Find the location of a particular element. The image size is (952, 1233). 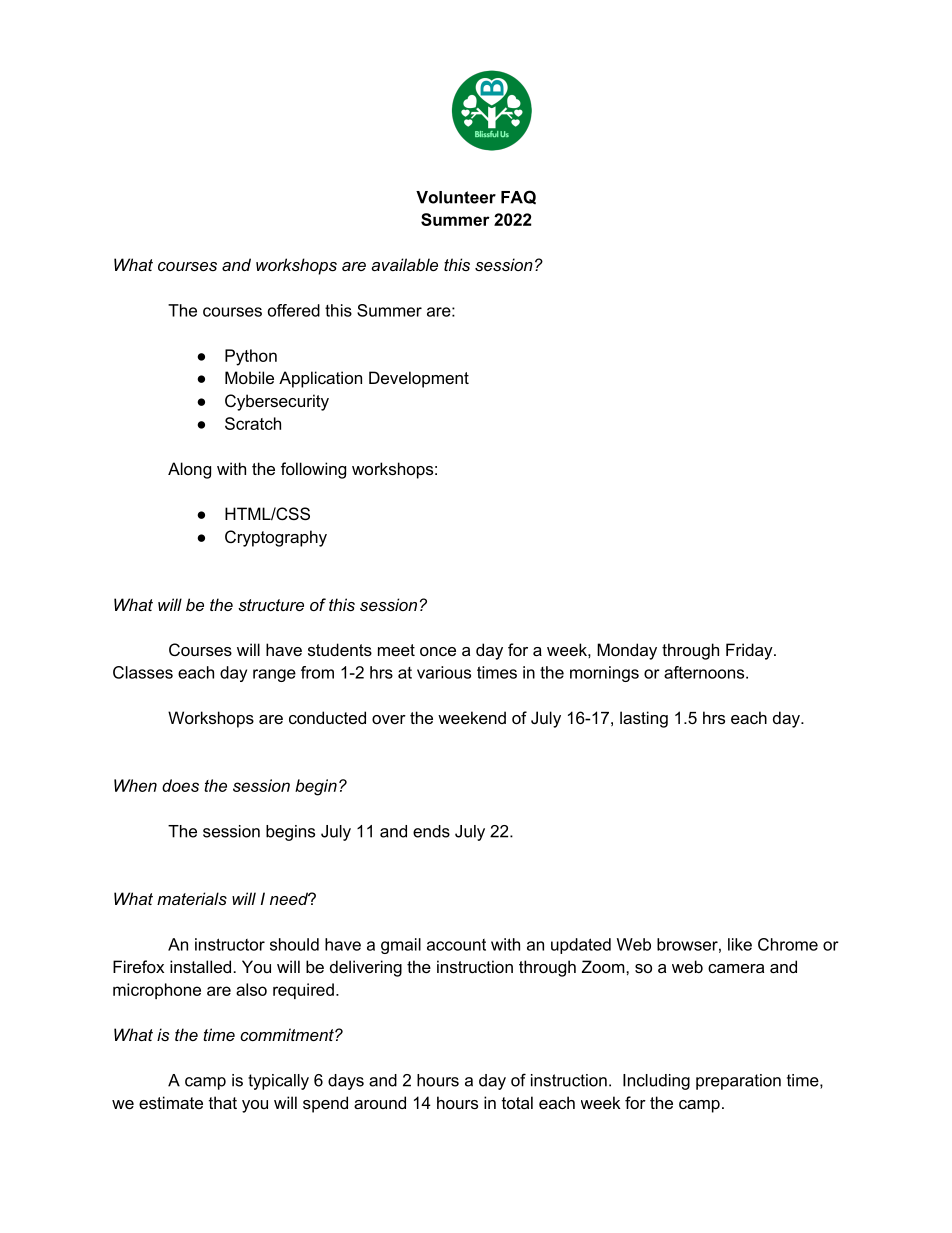

Volunteer is located at coordinates (456, 197).
